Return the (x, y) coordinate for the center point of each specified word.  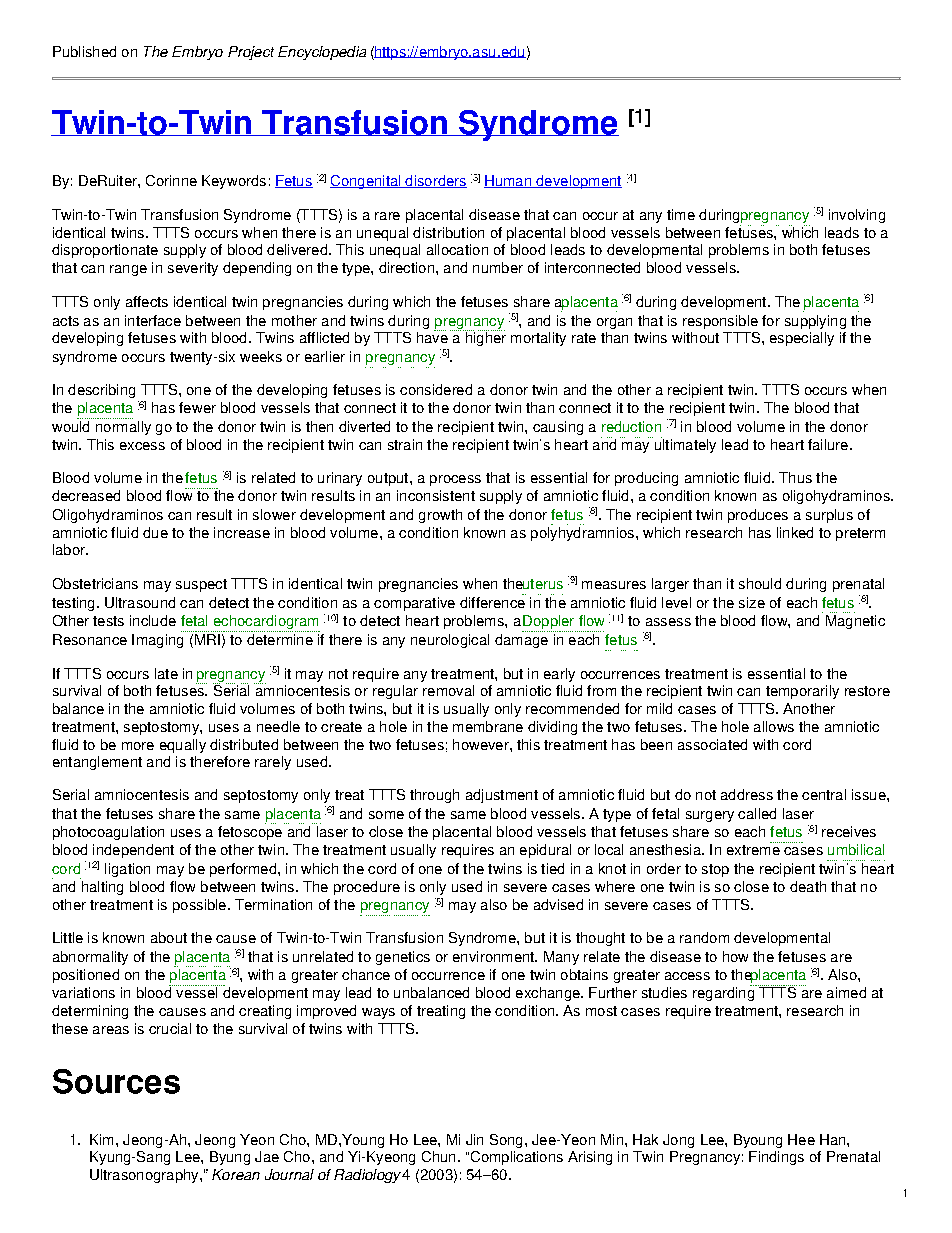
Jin (474, 1139)
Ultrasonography (145, 1176)
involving (857, 216)
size (752, 602)
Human (508, 181)
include (153, 620)
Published (84, 51)
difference (493, 601)
